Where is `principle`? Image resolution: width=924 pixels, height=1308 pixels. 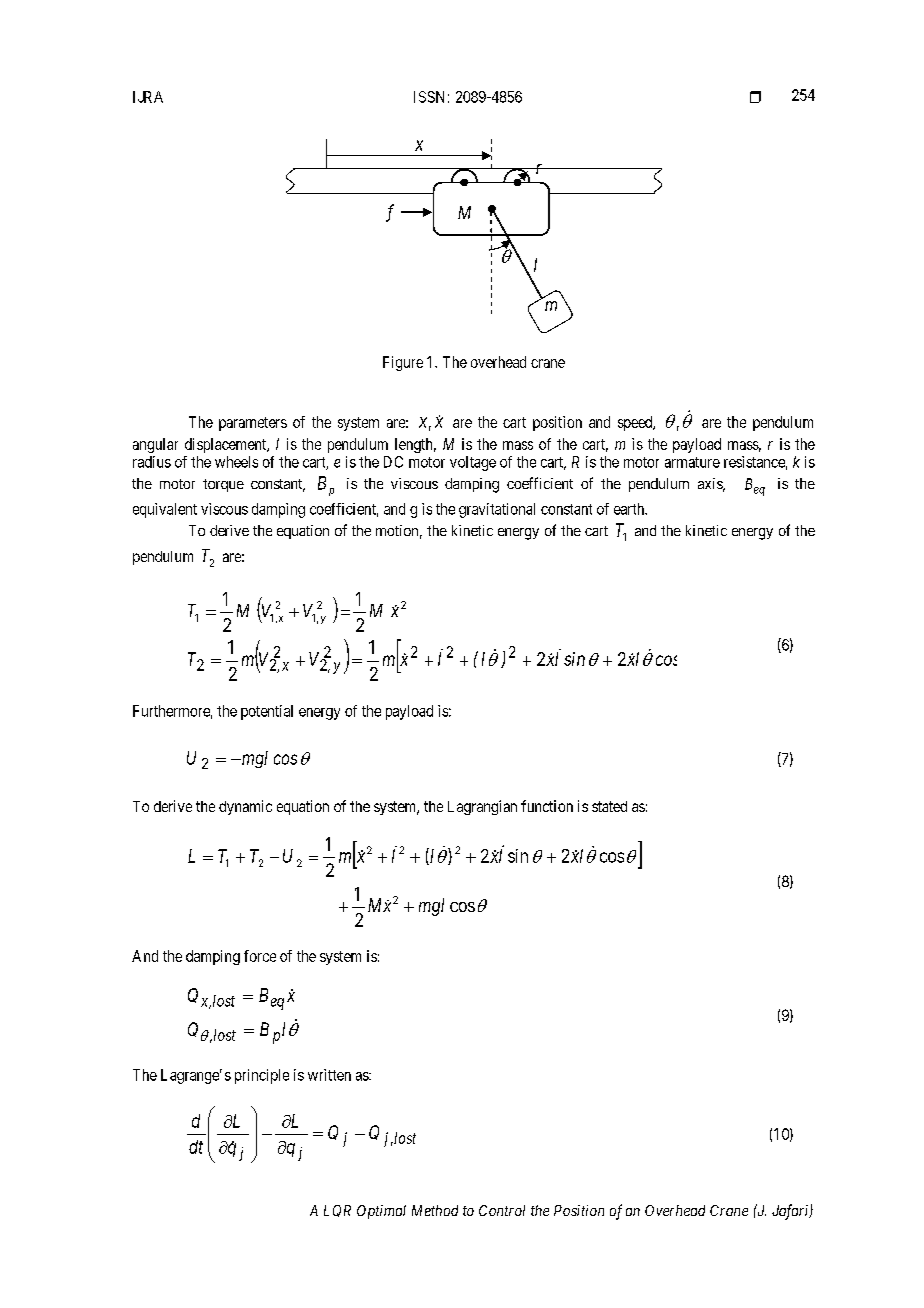 principle is located at coordinates (262, 1076).
